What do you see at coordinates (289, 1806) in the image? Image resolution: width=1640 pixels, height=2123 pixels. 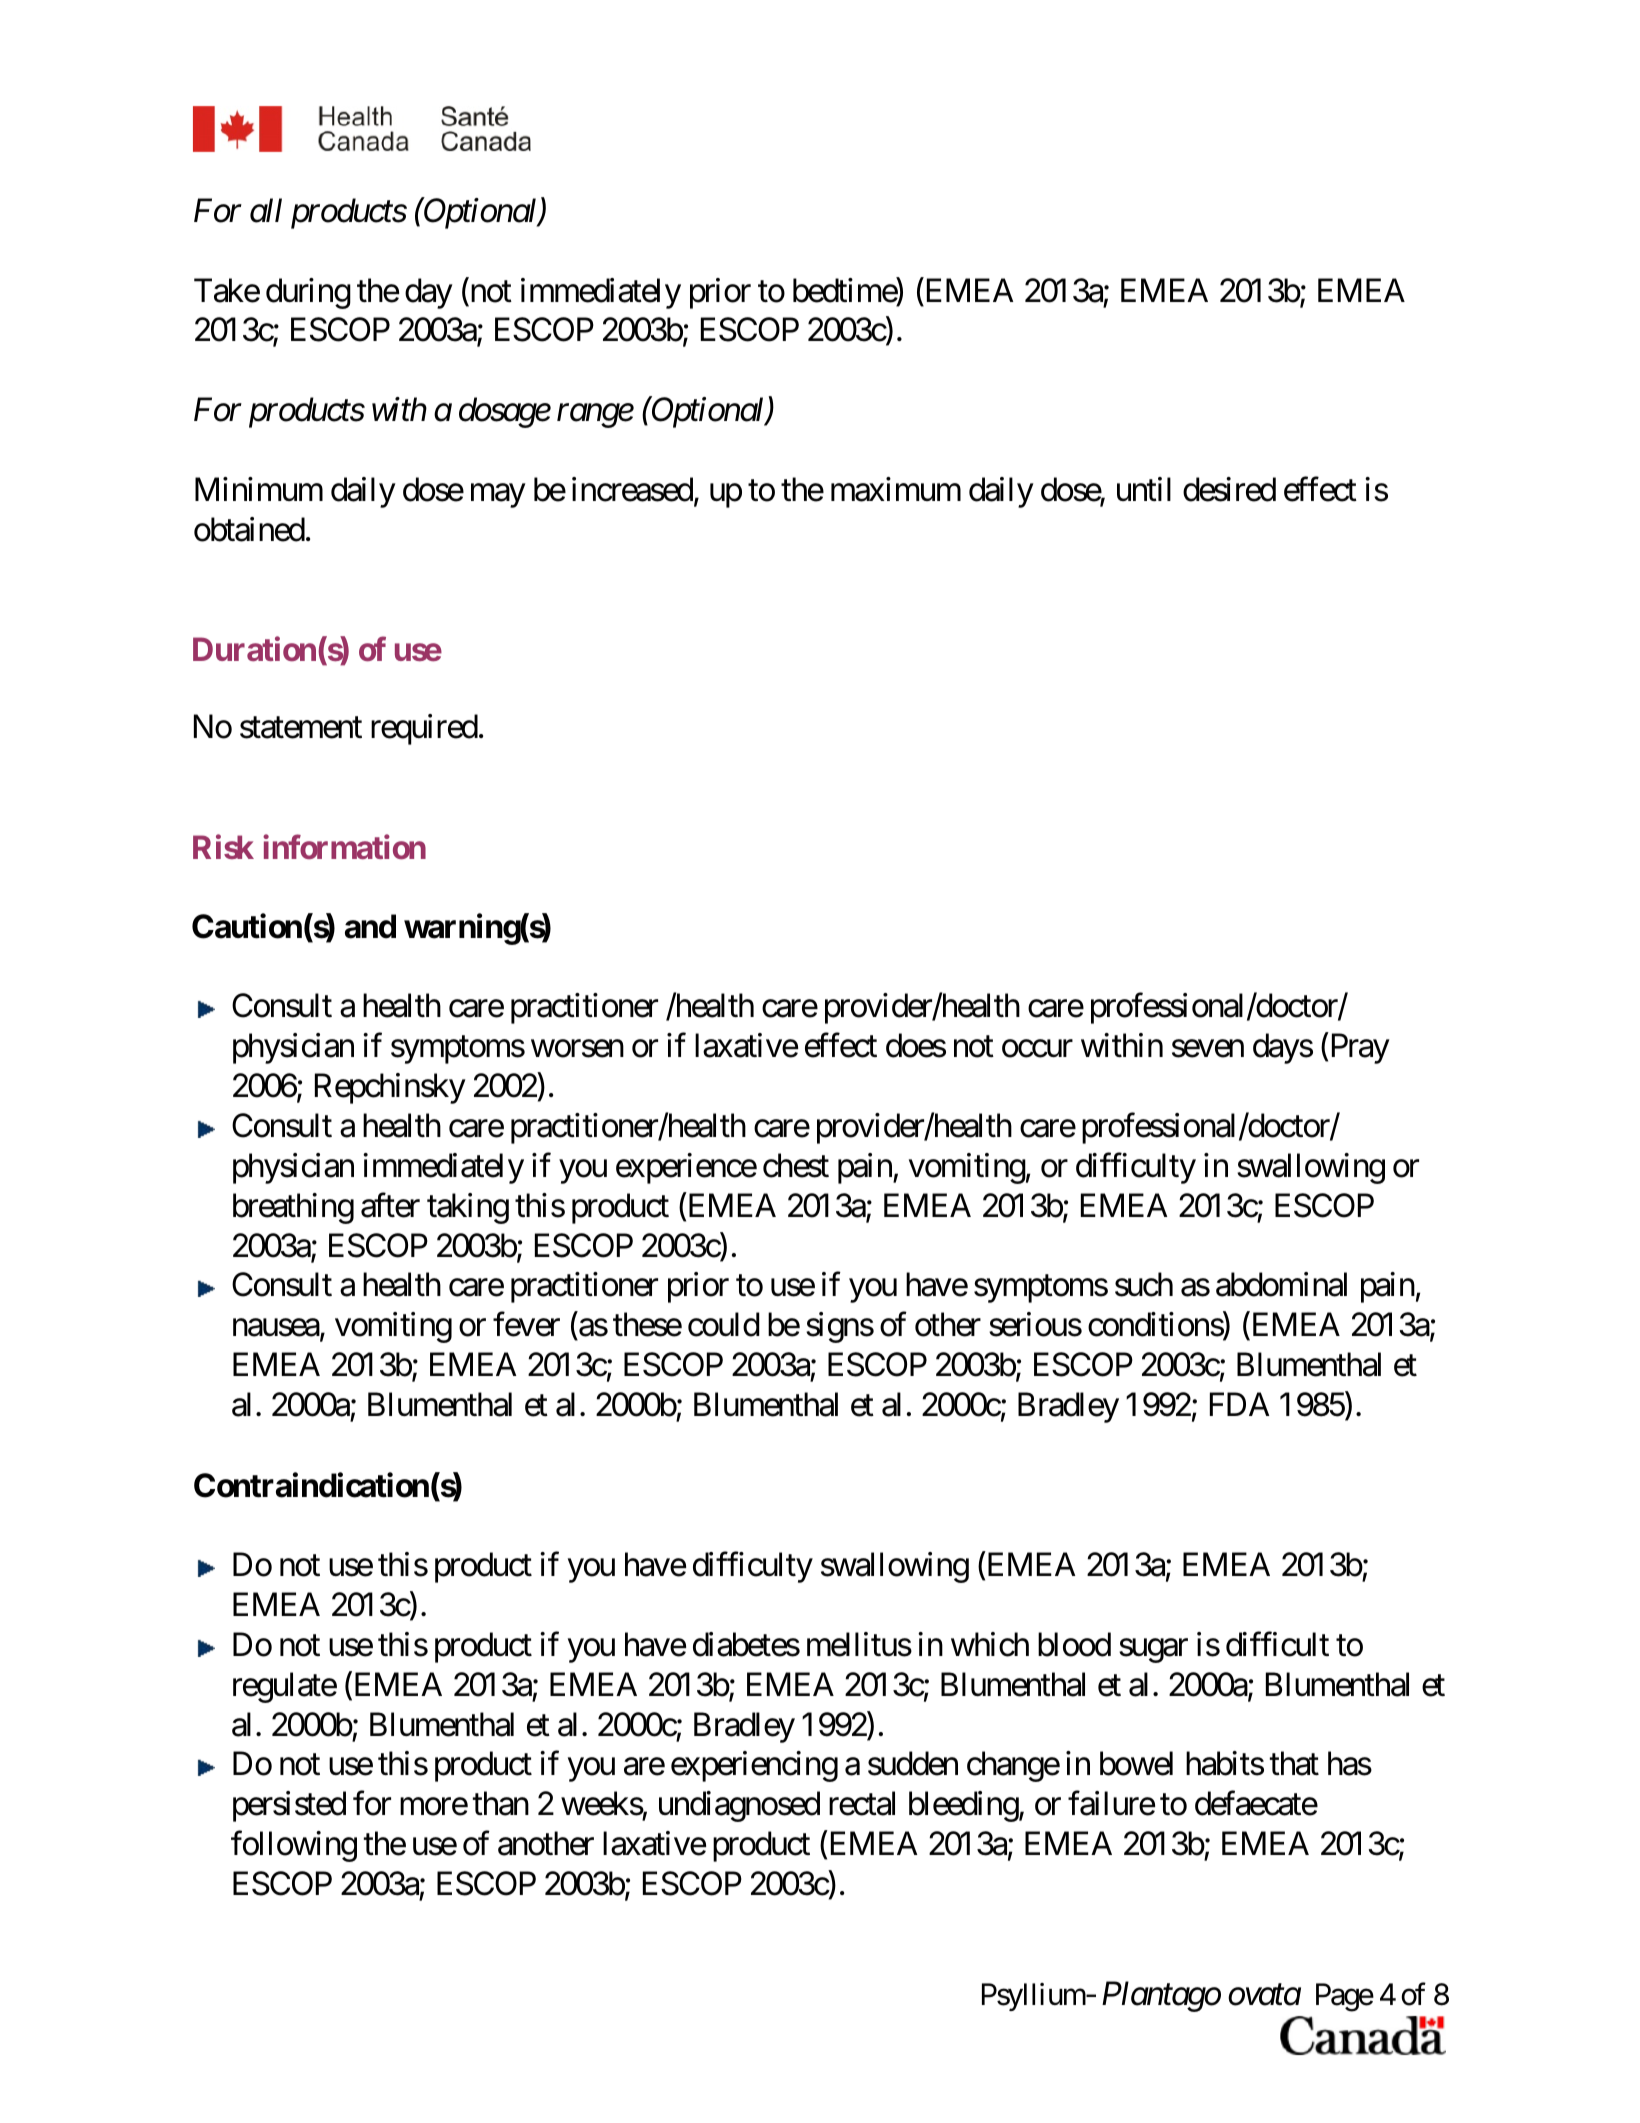 I see `persisted` at bounding box center [289, 1806].
